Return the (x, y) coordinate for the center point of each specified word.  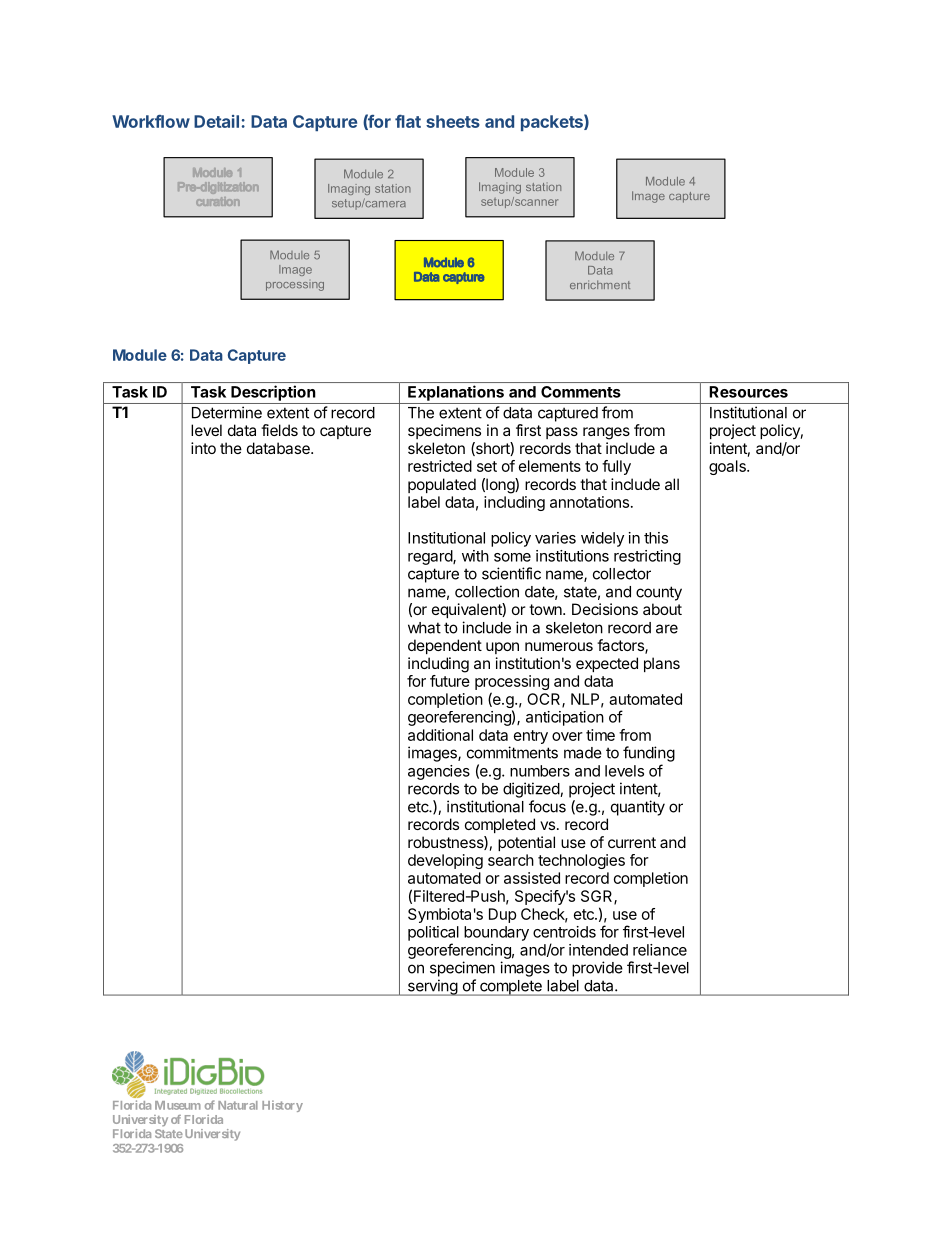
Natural (238, 1105)
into (203, 448)
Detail (216, 121)
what (424, 628)
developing (445, 861)
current (632, 842)
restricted (440, 466)
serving (432, 987)
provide (597, 969)
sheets (453, 121)
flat (408, 121)
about (662, 609)
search (511, 860)
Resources (749, 392)
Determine (227, 412)
